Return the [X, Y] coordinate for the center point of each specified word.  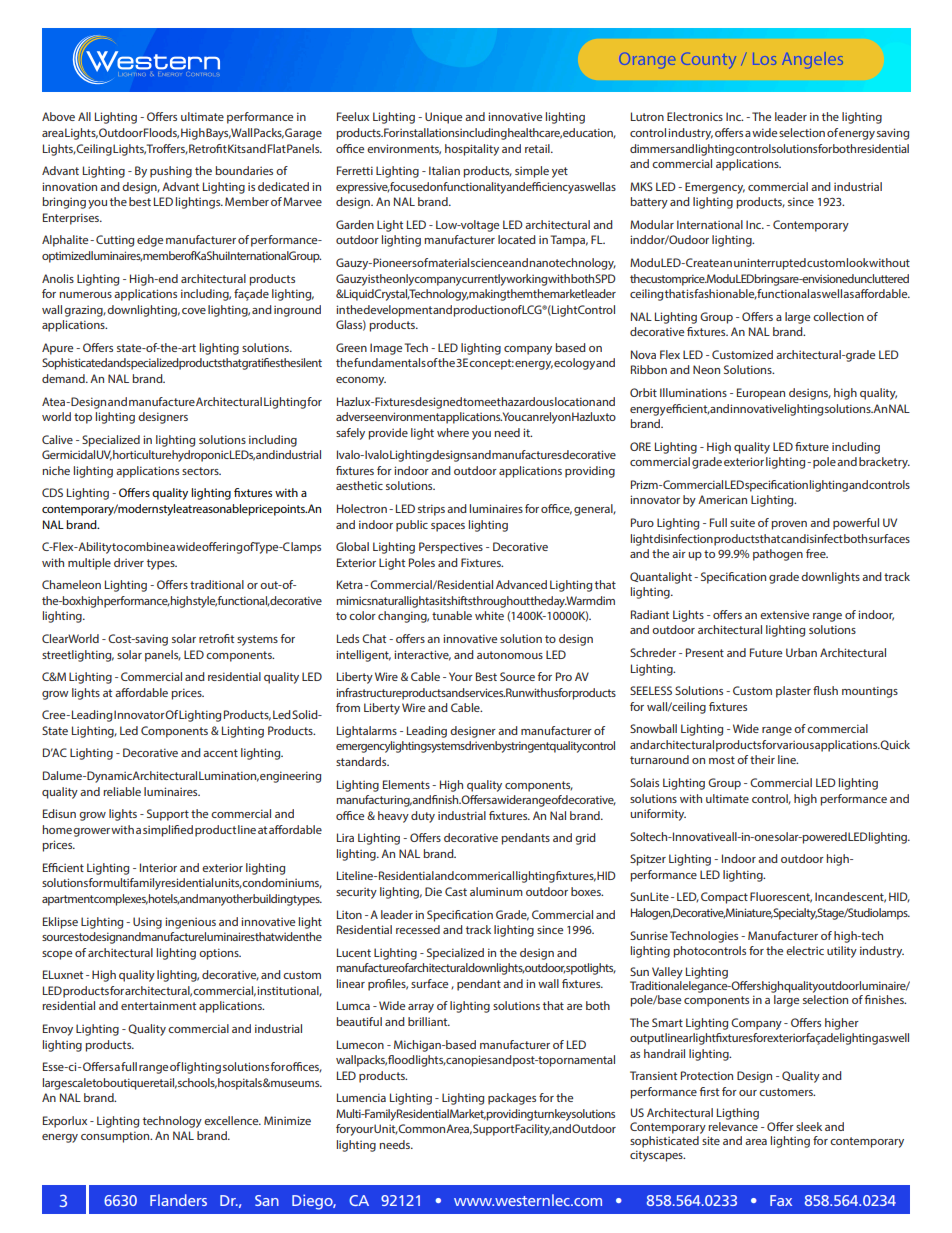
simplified [168, 831]
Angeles [812, 60]
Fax [781, 1200]
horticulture [142, 454]
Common [422, 1128]
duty [423, 817]
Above [58, 116]
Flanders [178, 1200]
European [761, 394]
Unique [443, 118]
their [762, 759]
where [453, 432]
